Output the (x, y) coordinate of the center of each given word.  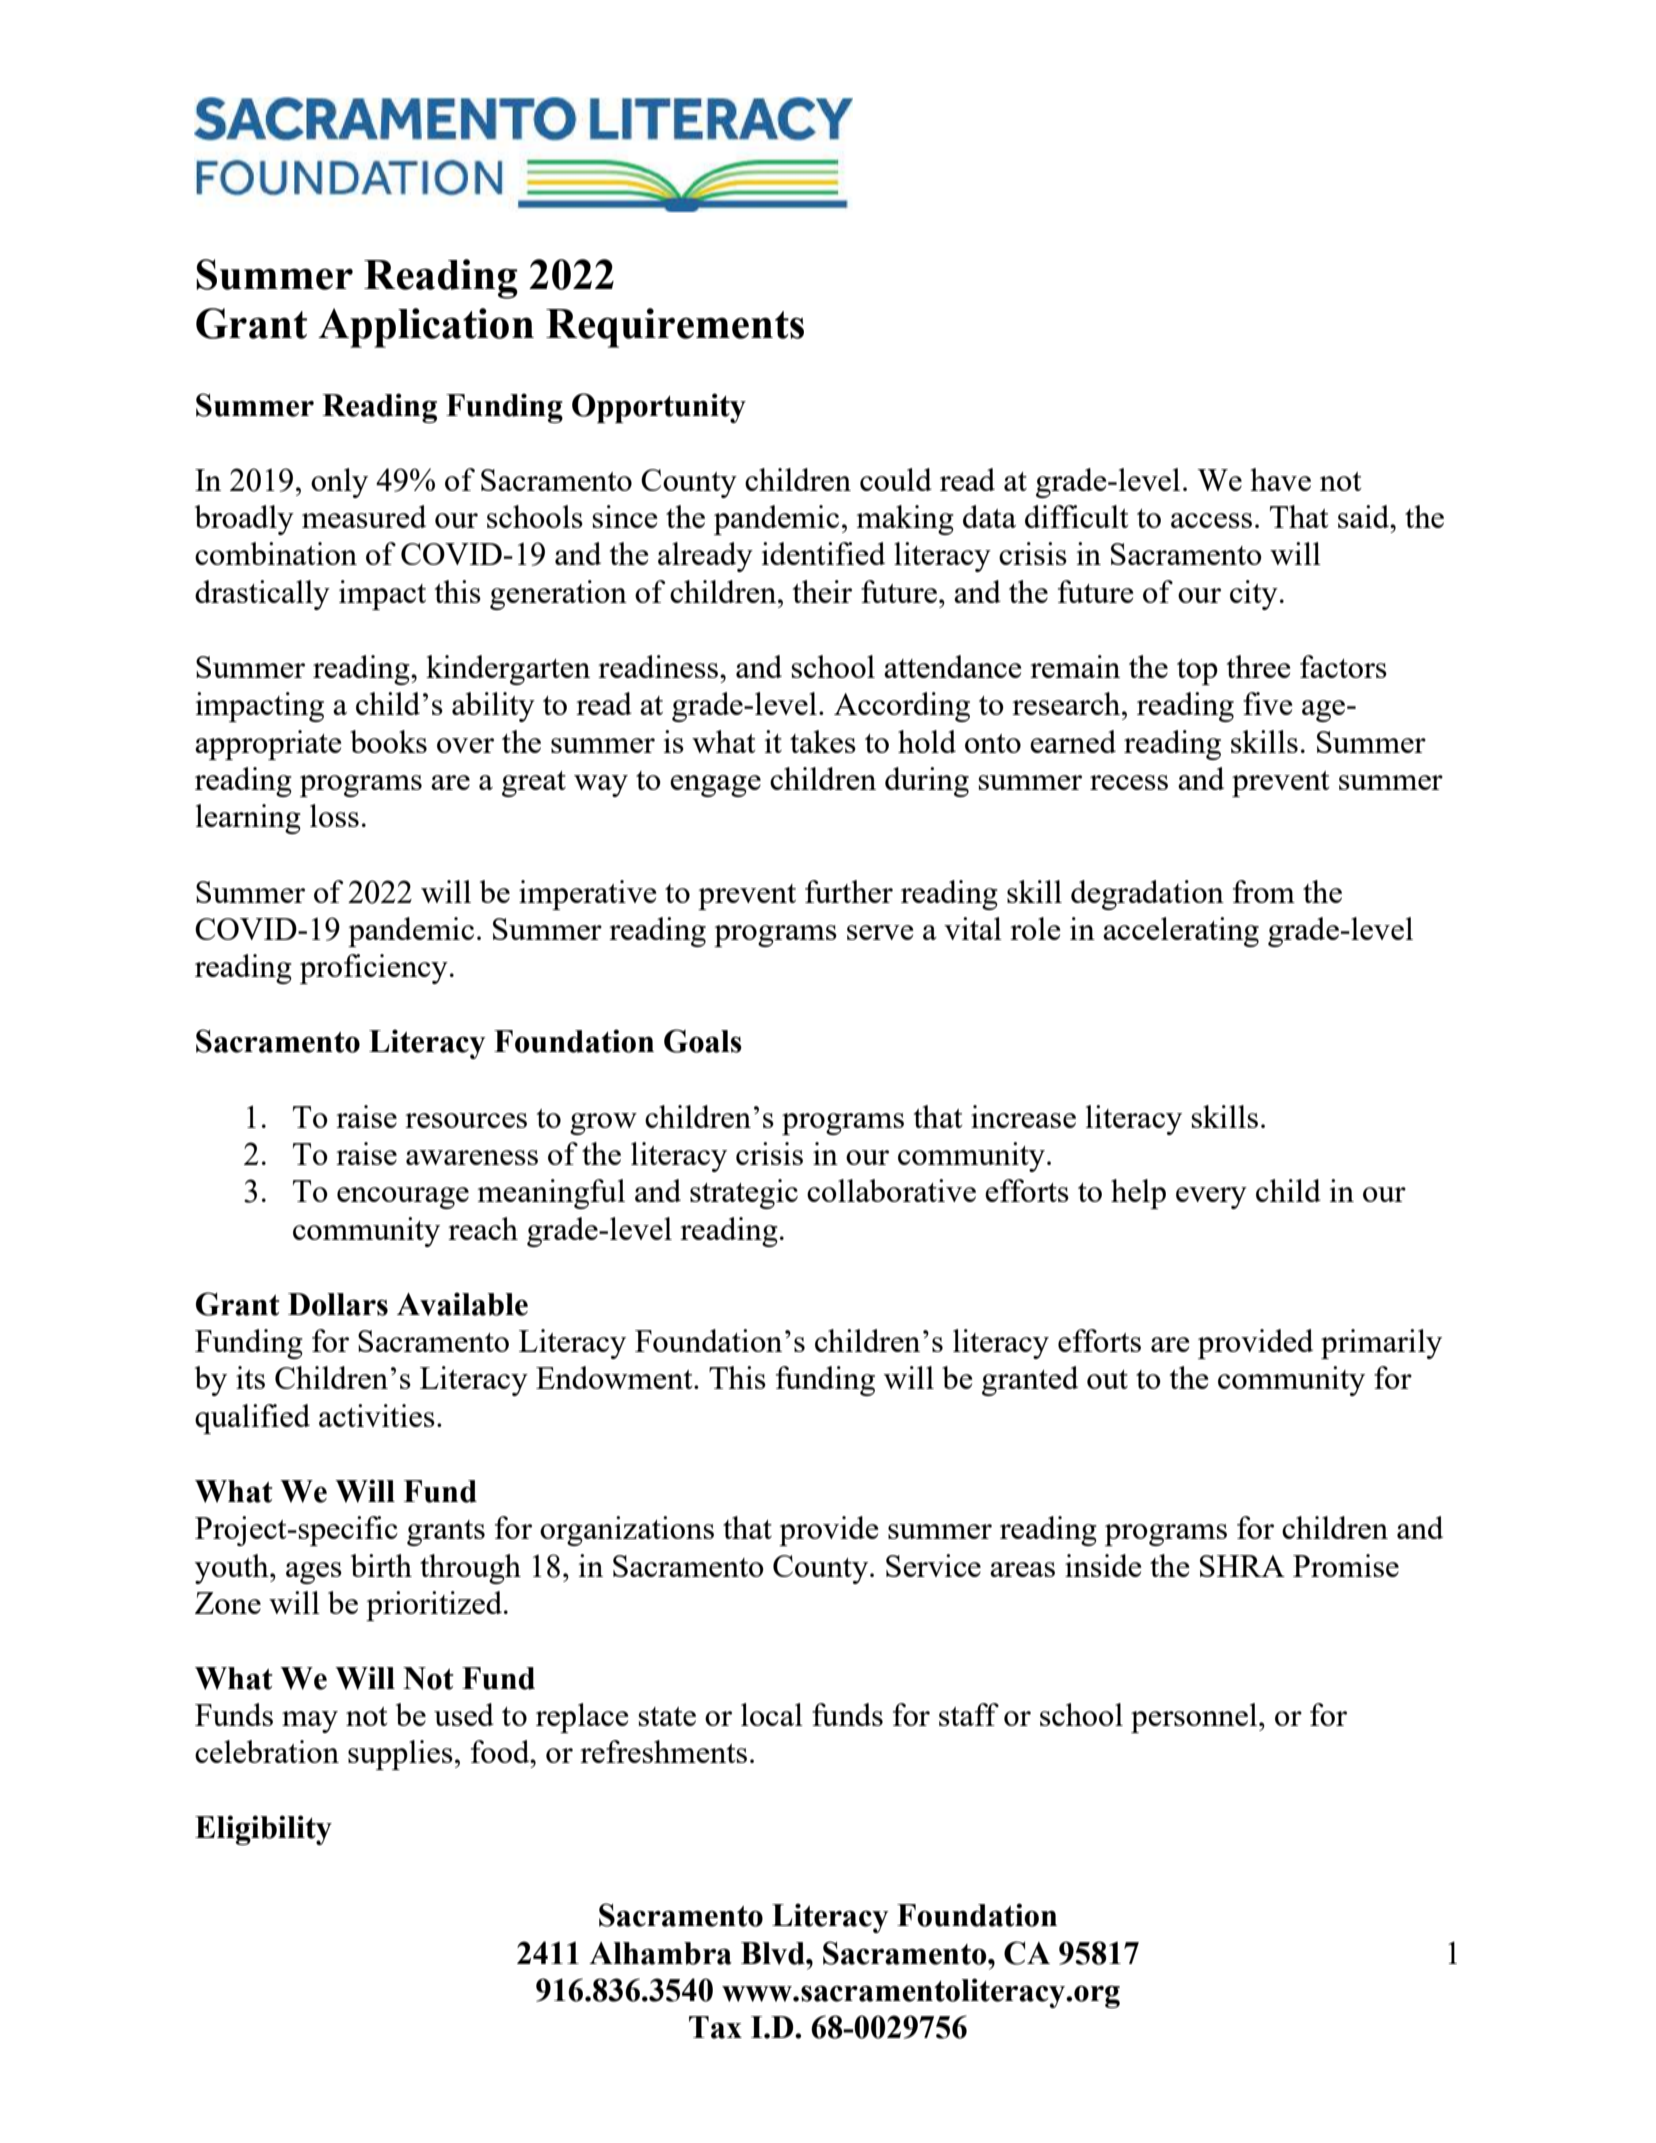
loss (334, 815)
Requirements (675, 328)
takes (823, 741)
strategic (744, 1194)
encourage (403, 1198)
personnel (1195, 1718)
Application (426, 328)
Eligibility (263, 1830)
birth (381, 1565)
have (1280, 479)
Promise (1346, 1565)
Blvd (774, 1953)
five (1267, 703)
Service (933, 1565)
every (1211, 1198)
